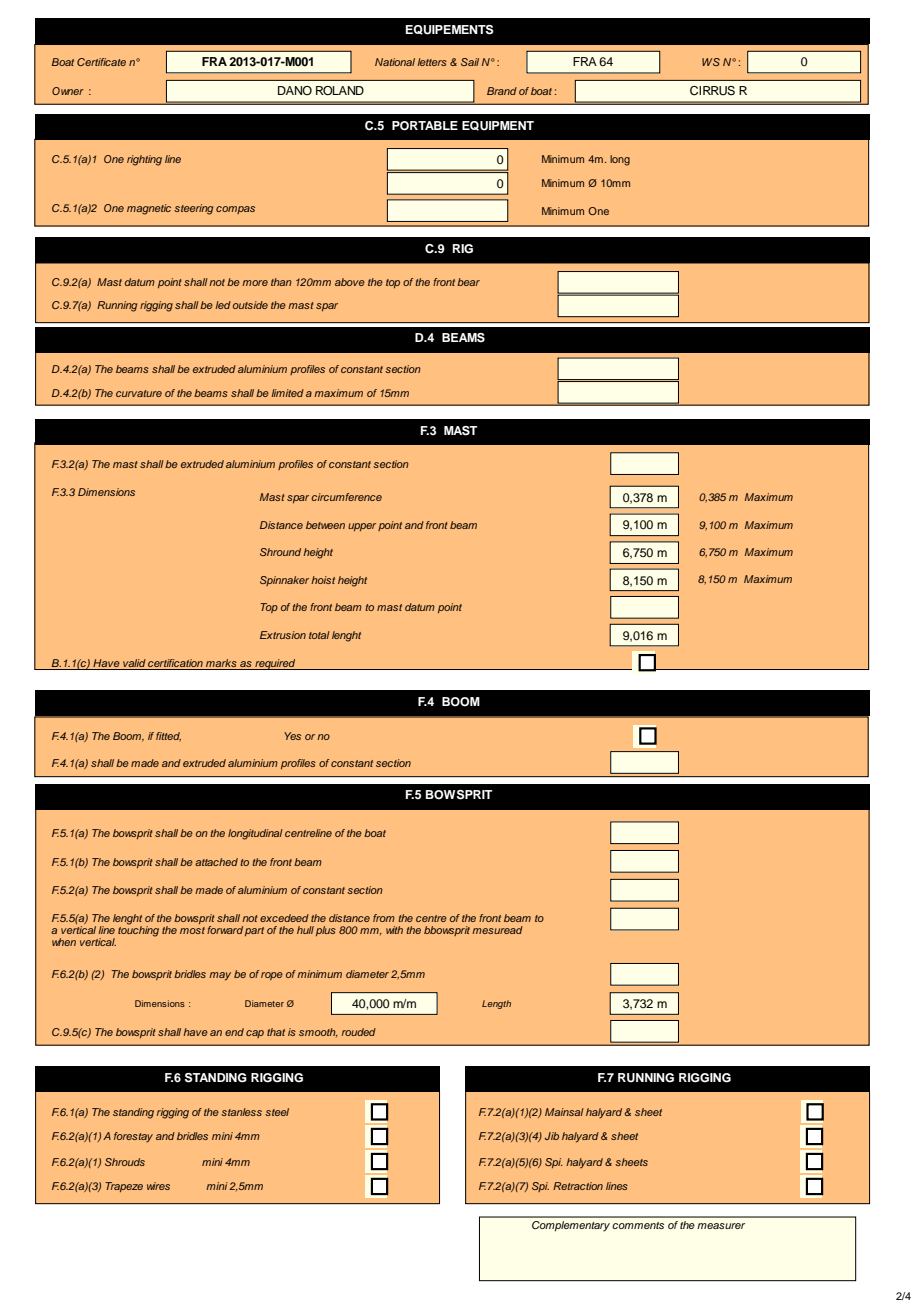 Image resolution: width=924 pixels, height=1308 pixels. I want to click on National, so click(395, 62).
